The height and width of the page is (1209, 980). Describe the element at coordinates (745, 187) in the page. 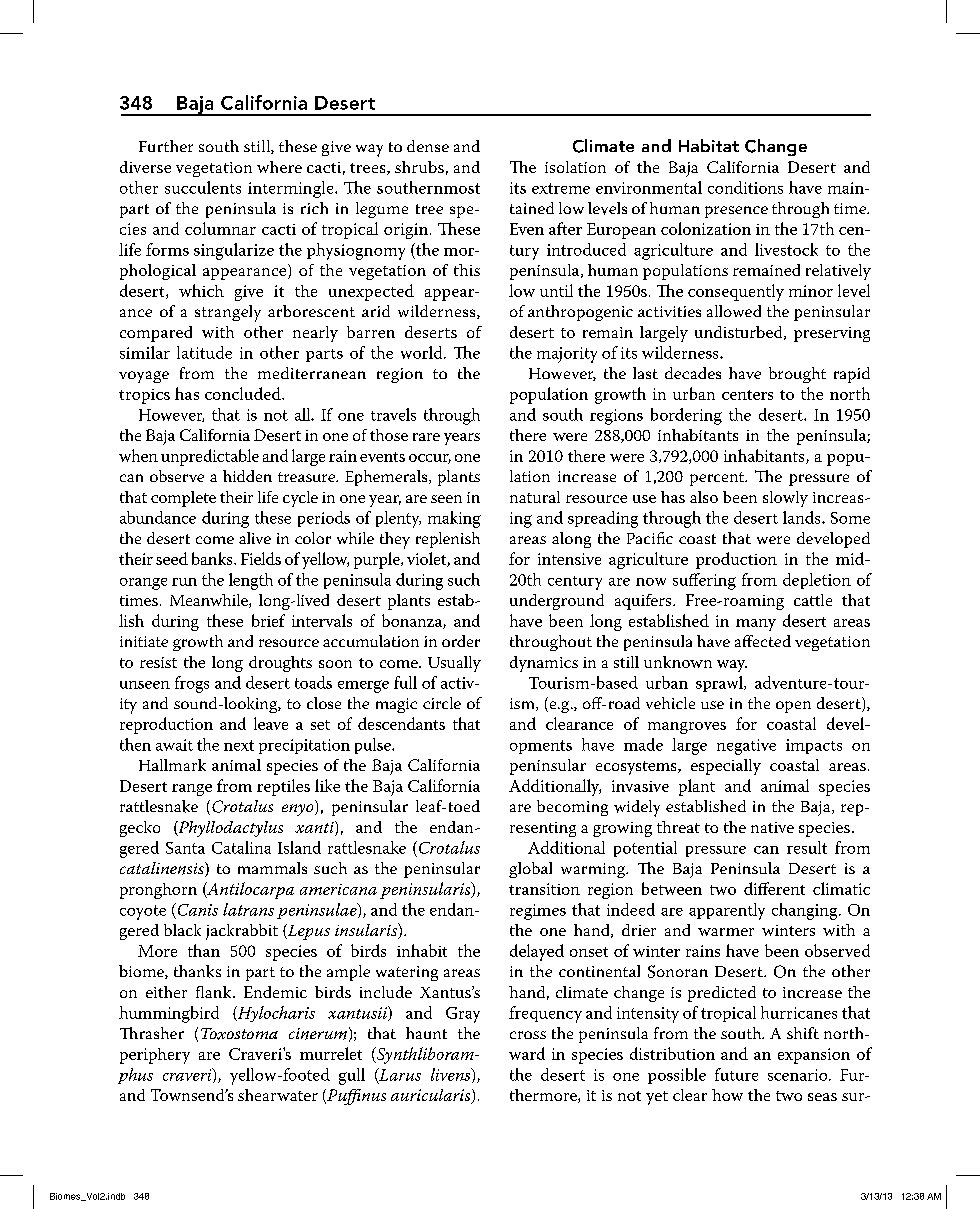

I see `conditions` at that location.
